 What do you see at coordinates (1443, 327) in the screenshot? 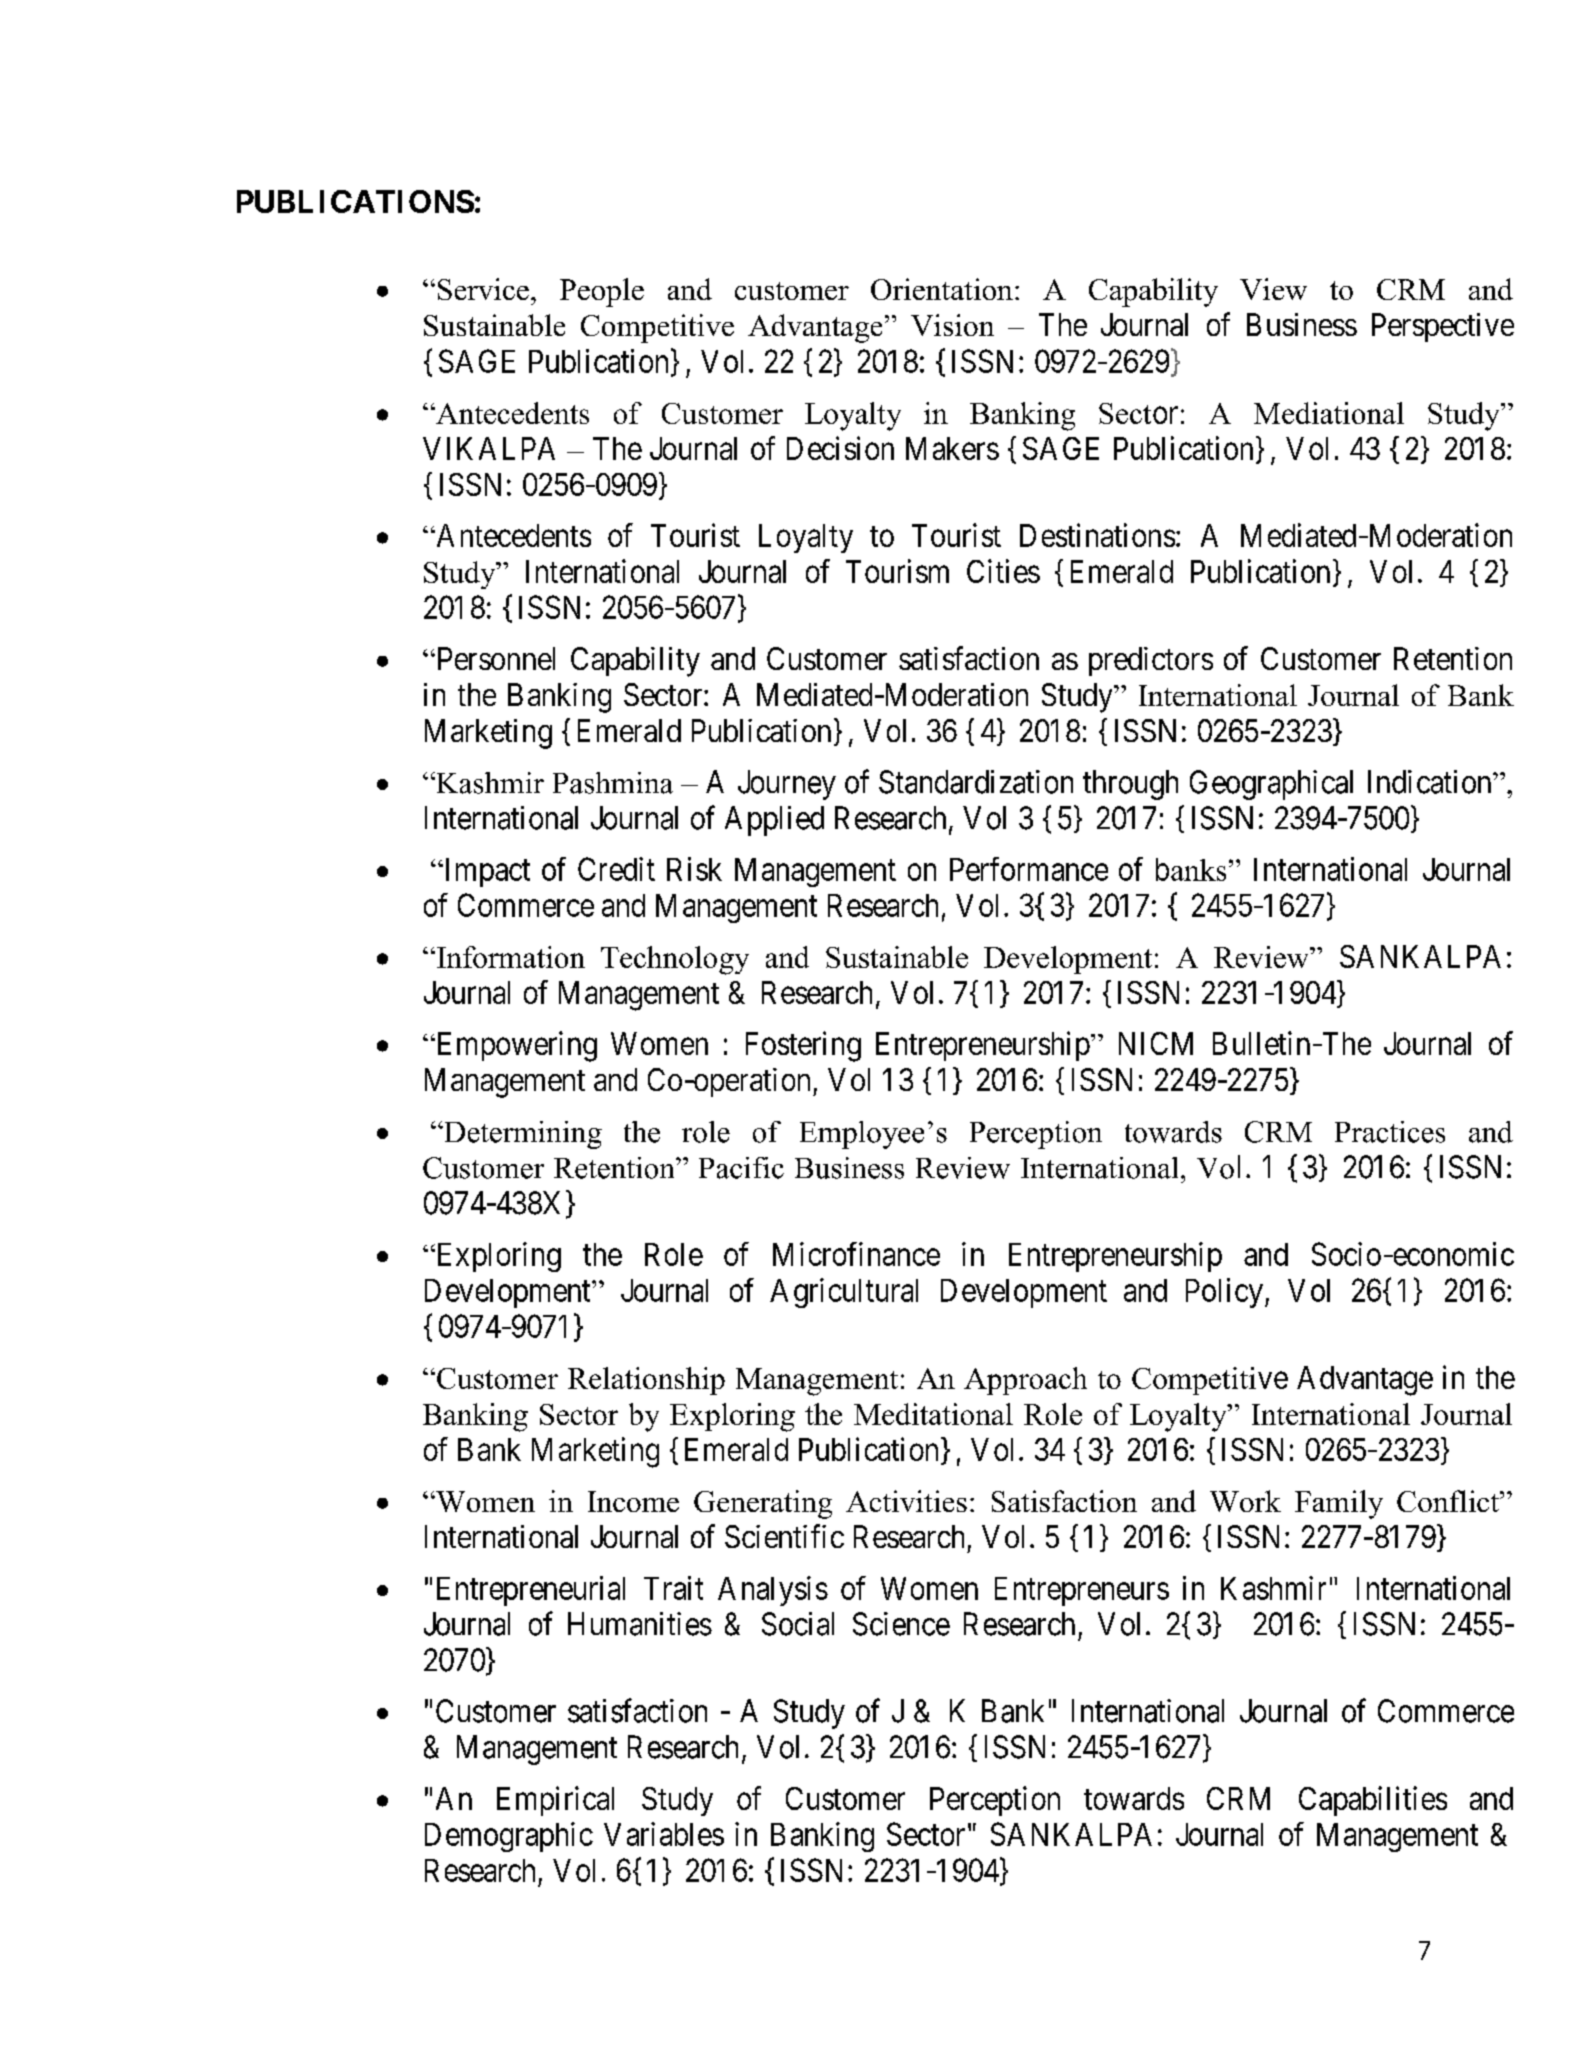
I see `Perspective` at bounding box center [1443, 327].
